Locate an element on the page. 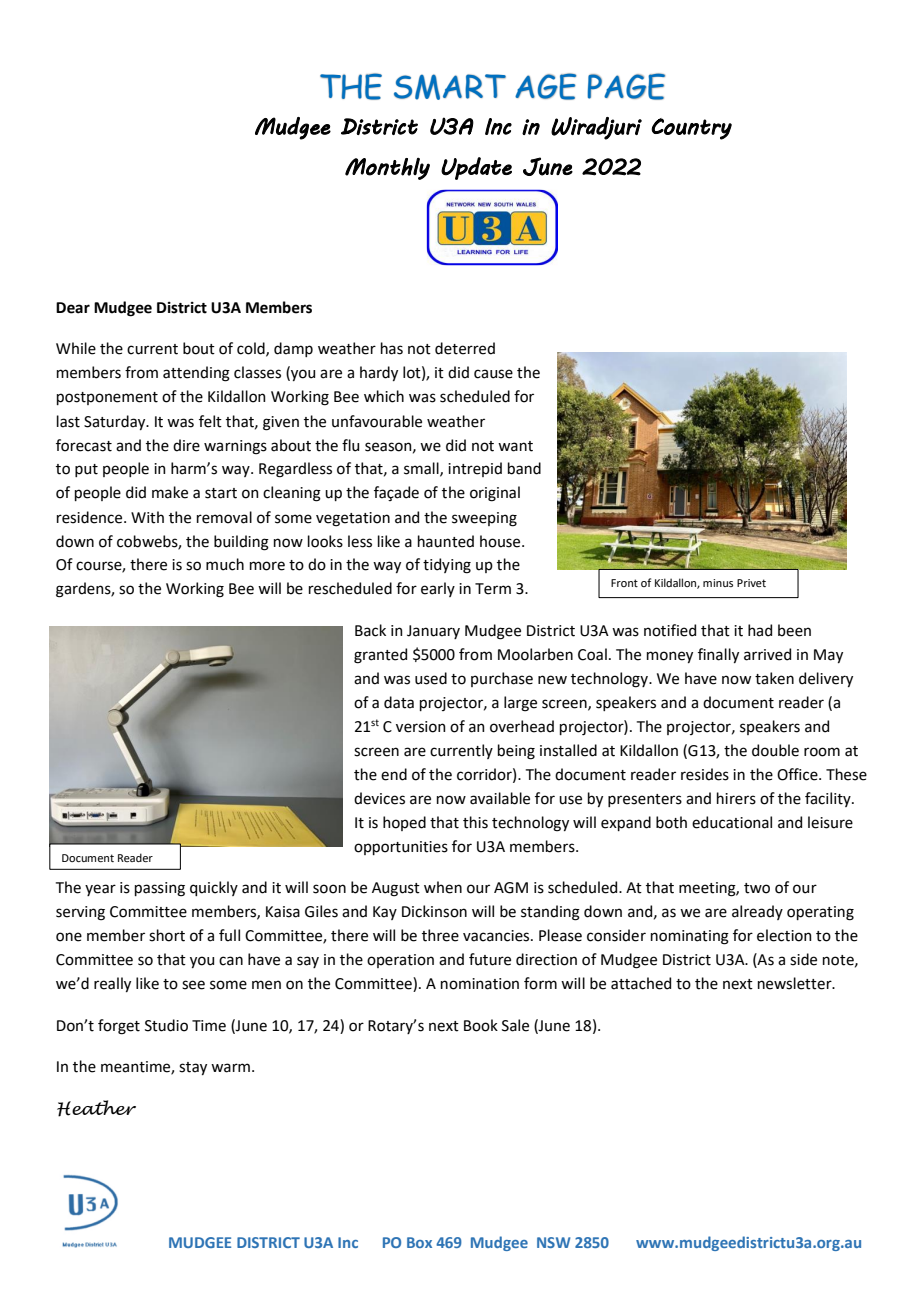 This page has height=1308, width=924. Heather is located at coordinates (96, 1108).
